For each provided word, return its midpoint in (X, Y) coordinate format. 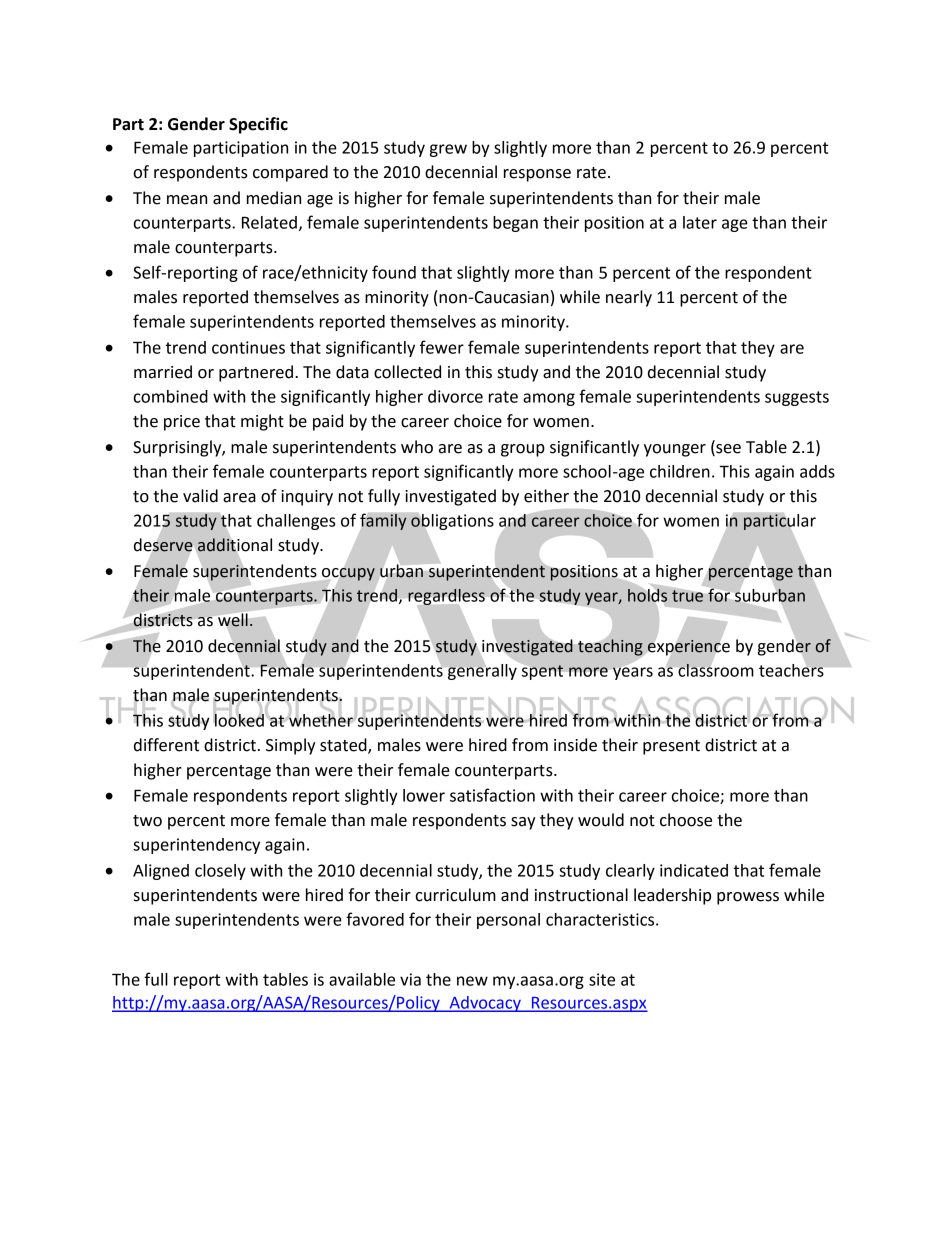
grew (448, 150)
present (671, 747)
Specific (258, 125)
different (166, 745)
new (472, 981)
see (727, 450)
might (262, 422)
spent (542, 672)
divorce (455, 396)
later (700, 222)
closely (220, 872)
